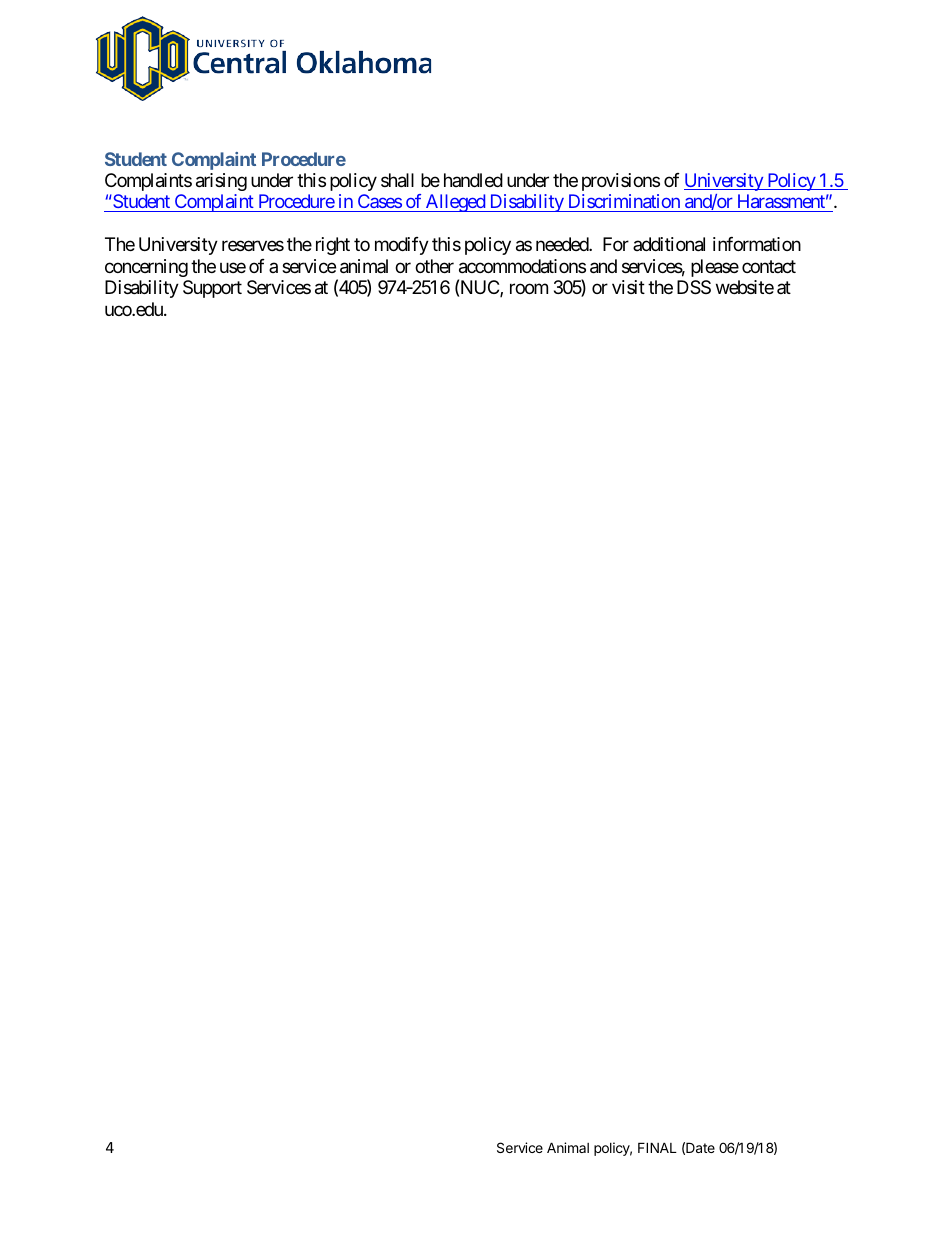  What do you see at coordinates (221, 182) in the screenshot?
I see `arising` at bounding box center [221, 182].
